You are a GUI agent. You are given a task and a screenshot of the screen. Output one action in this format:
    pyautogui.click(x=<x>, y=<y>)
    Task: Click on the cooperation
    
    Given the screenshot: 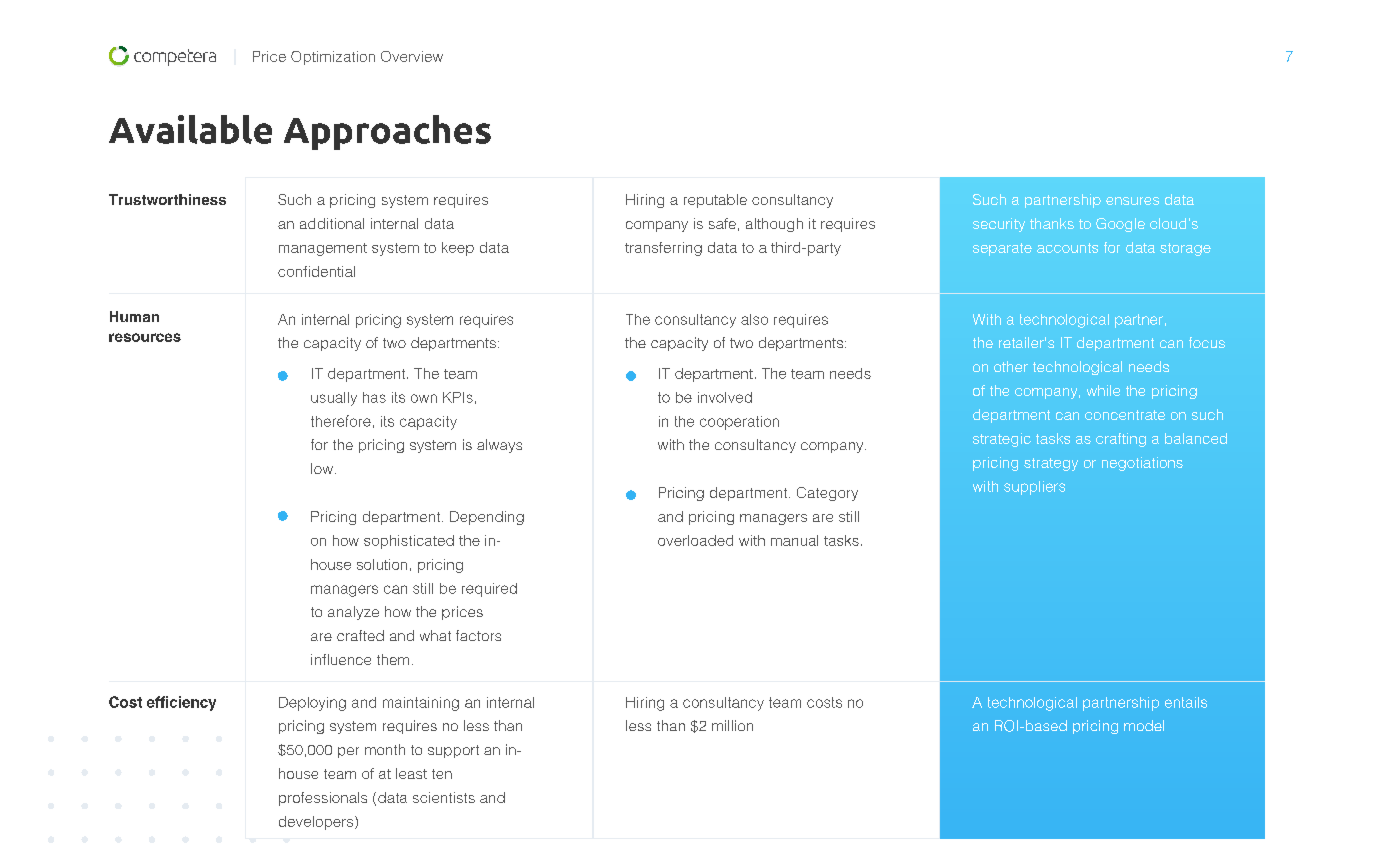 What is the action you would take?
    pyautogui.click(x=739, y=423)
